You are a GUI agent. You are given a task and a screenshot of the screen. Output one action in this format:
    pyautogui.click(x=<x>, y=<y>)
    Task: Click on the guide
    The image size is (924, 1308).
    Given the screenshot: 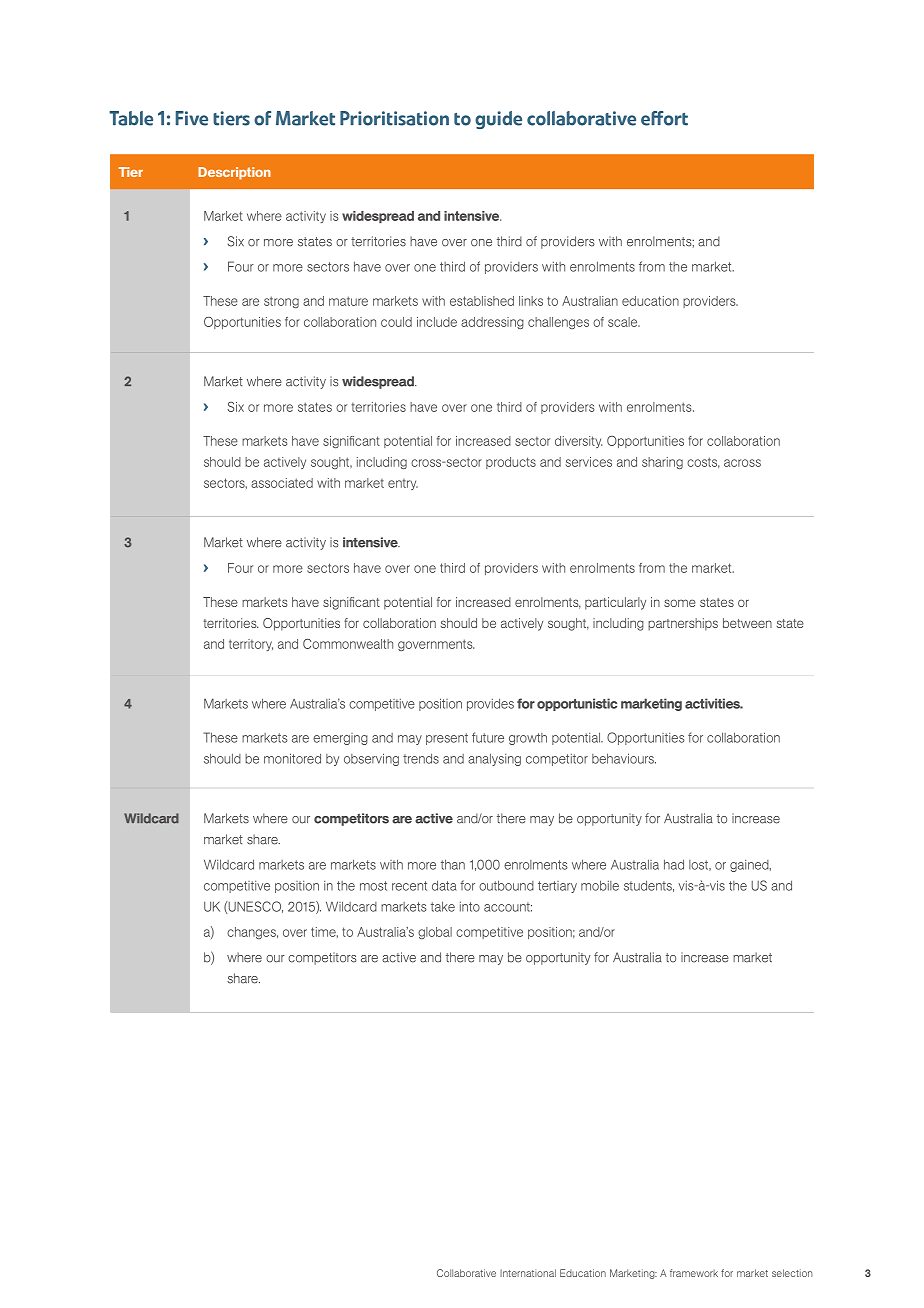 What is the action you would take?
    pyautogui.click(x=498, y=120)
